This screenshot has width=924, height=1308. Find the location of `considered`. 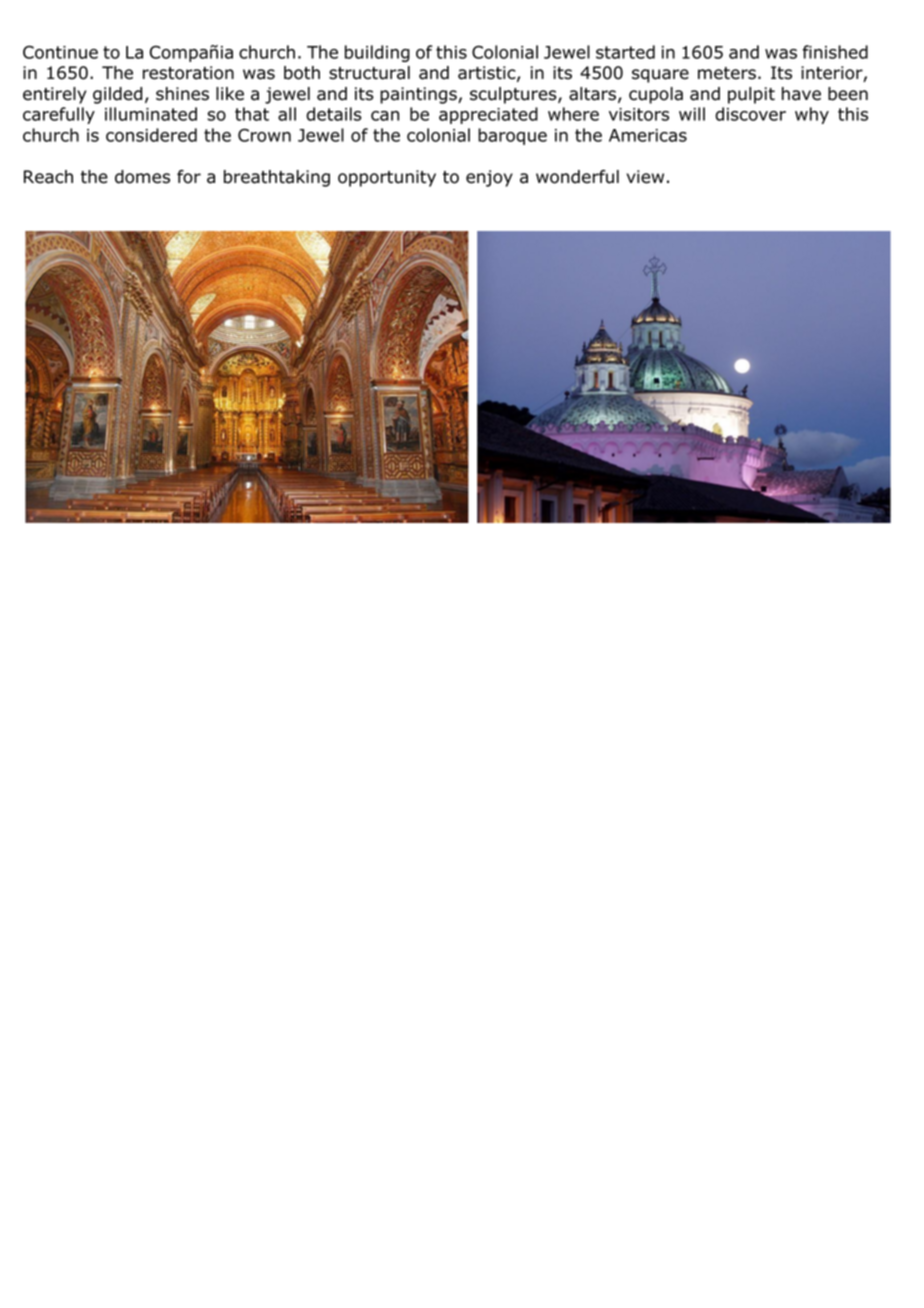

considered is located at coordinates (151, 135).
